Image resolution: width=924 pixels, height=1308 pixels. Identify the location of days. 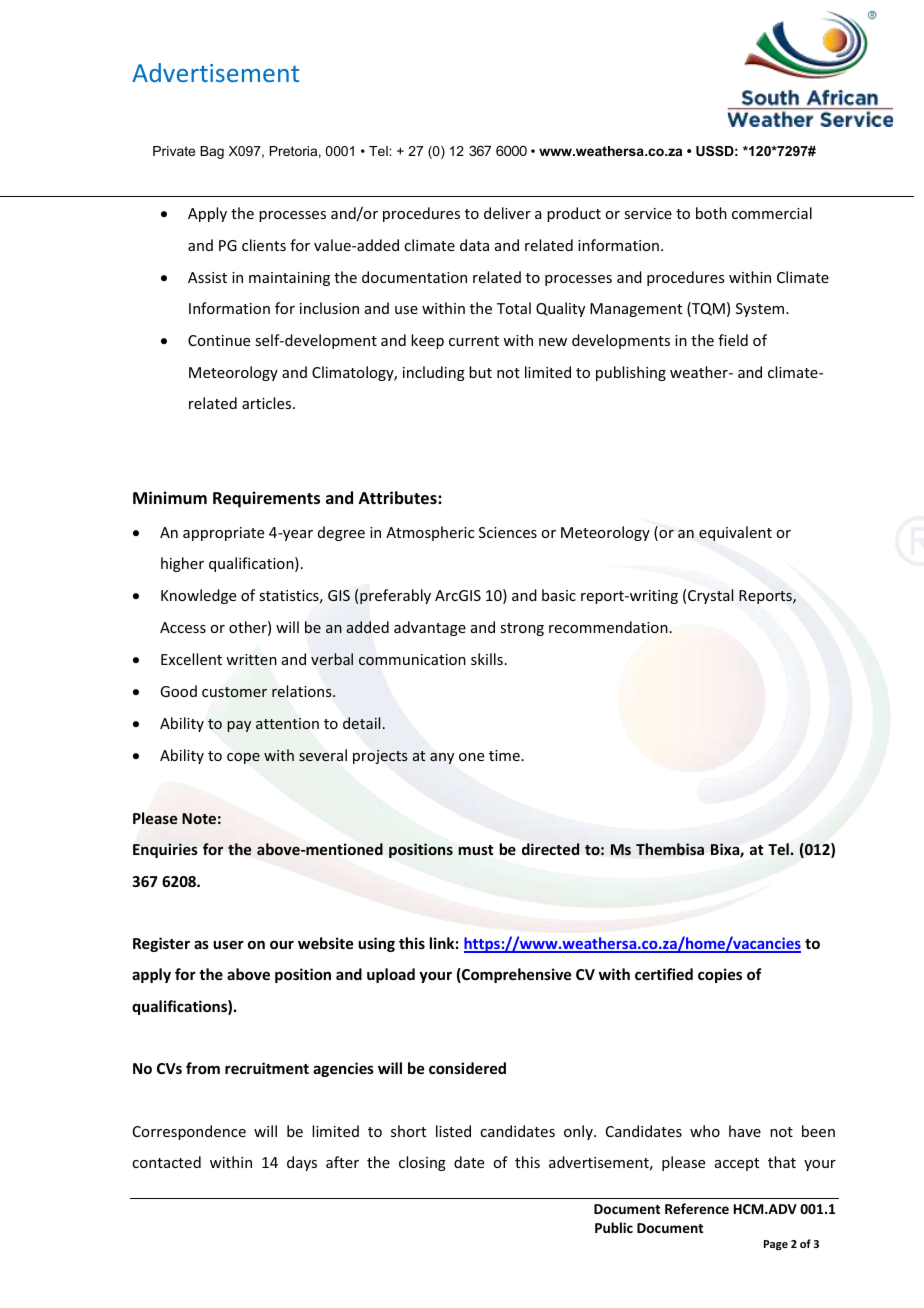
(302, 1163).
